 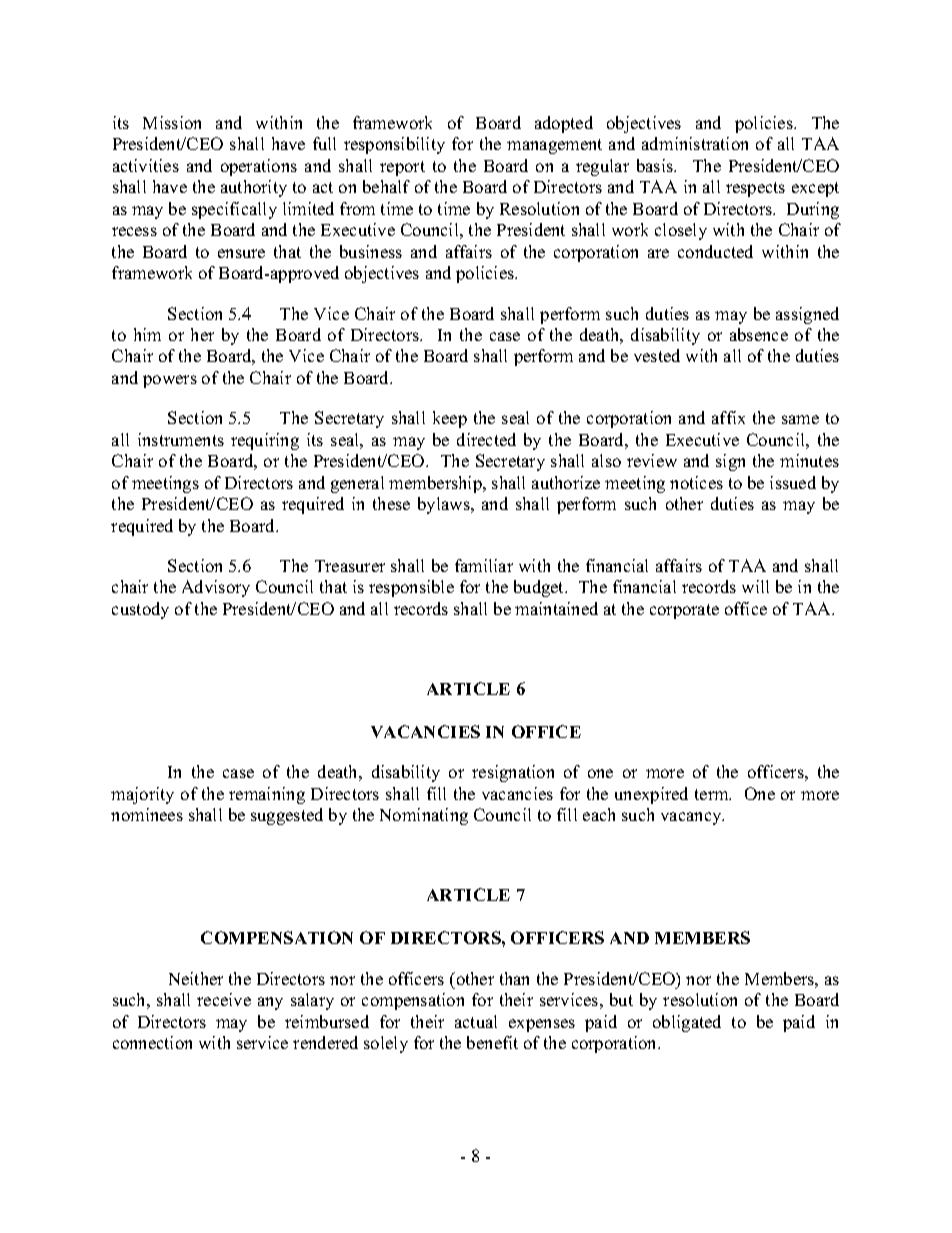 I want to click on administration, so click(x=695, y=143).
